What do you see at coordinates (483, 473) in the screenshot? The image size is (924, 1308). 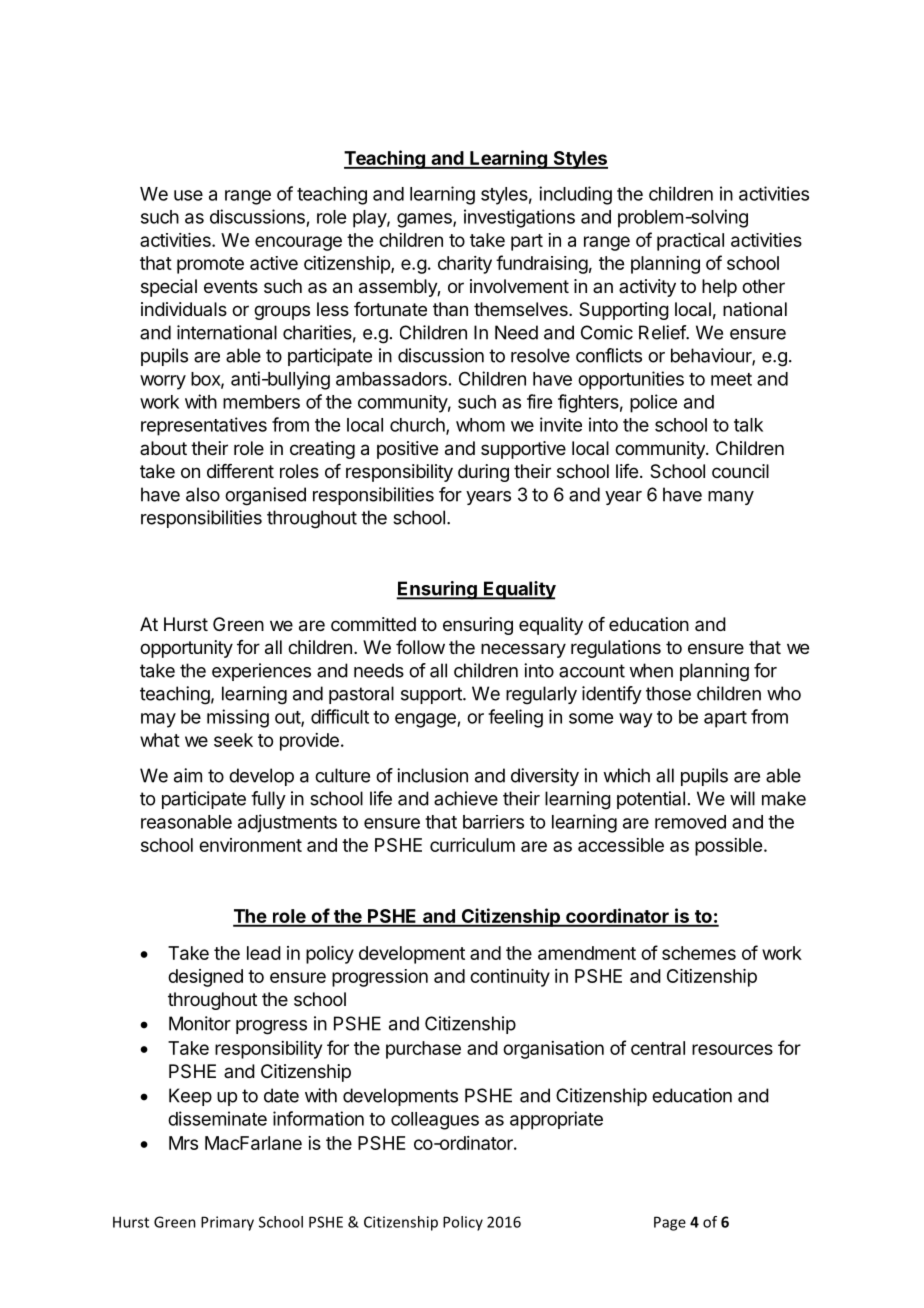 I see `during` at bounding box center [483, 473].
